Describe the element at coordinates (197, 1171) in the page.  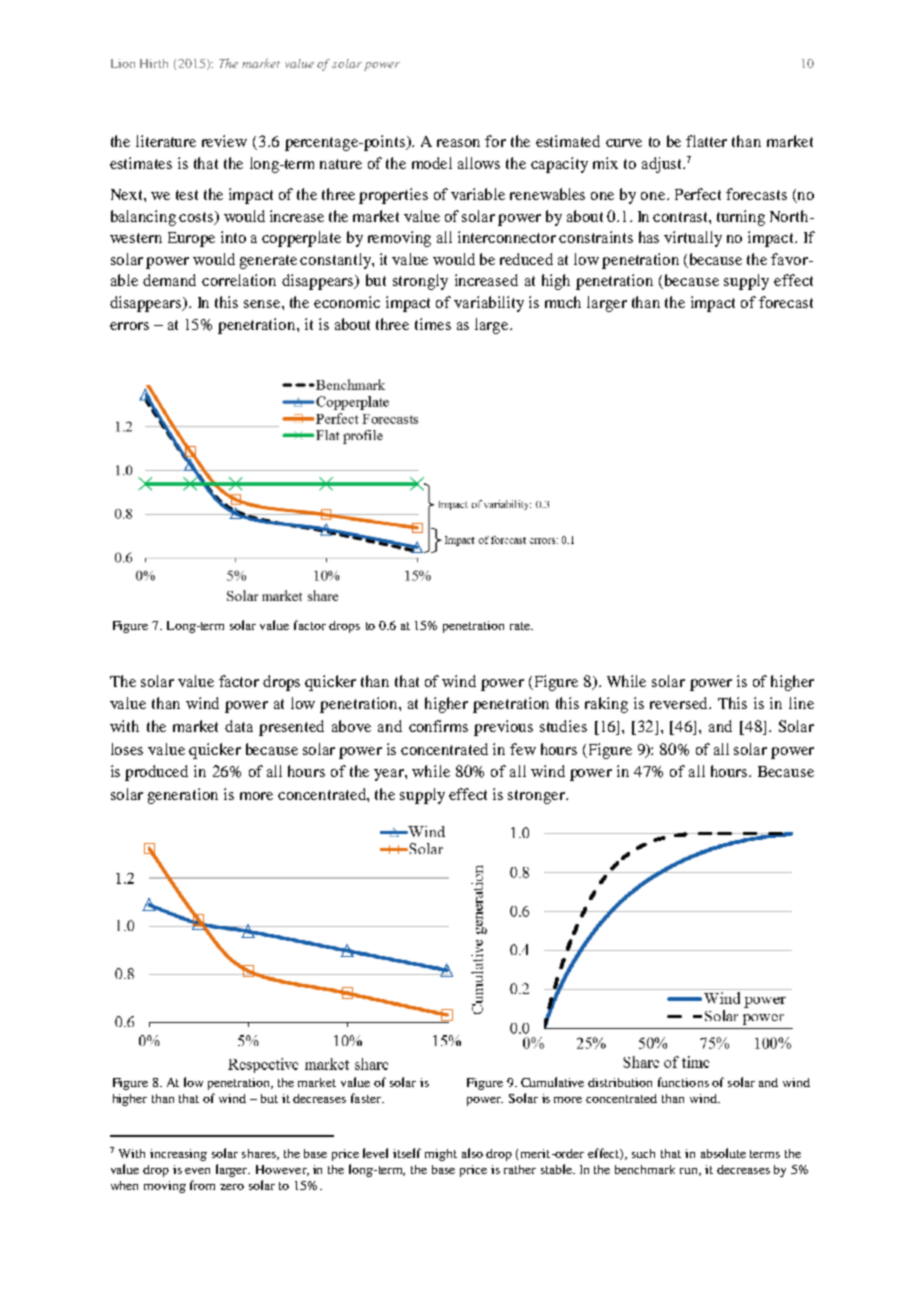
I see `even` at that location.
